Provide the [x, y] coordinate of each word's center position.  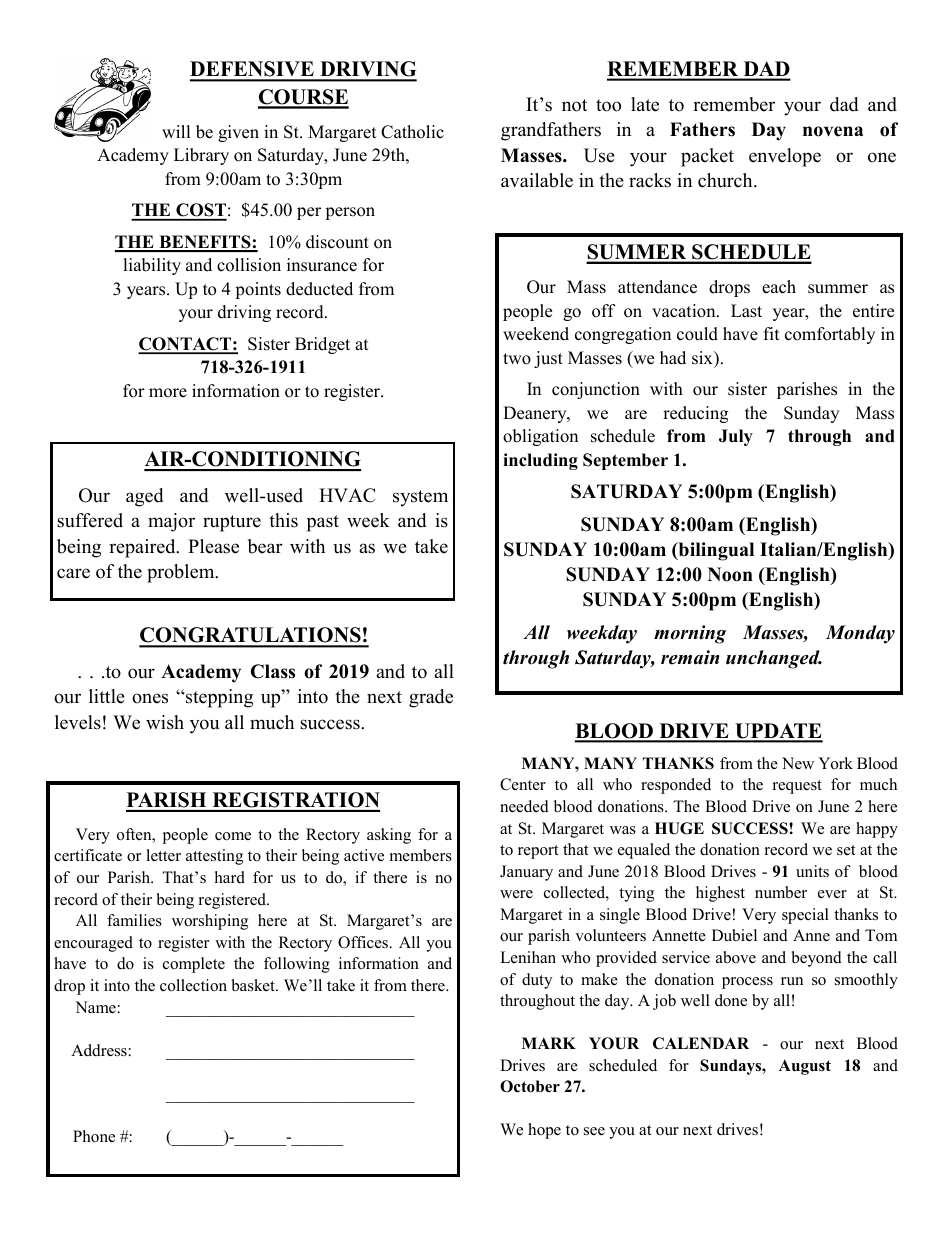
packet [707, 157]
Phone [94, 1136]
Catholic [412, 132]
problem [182, 573]
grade [431, 698]
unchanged [774, 659]
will [176, 131]
